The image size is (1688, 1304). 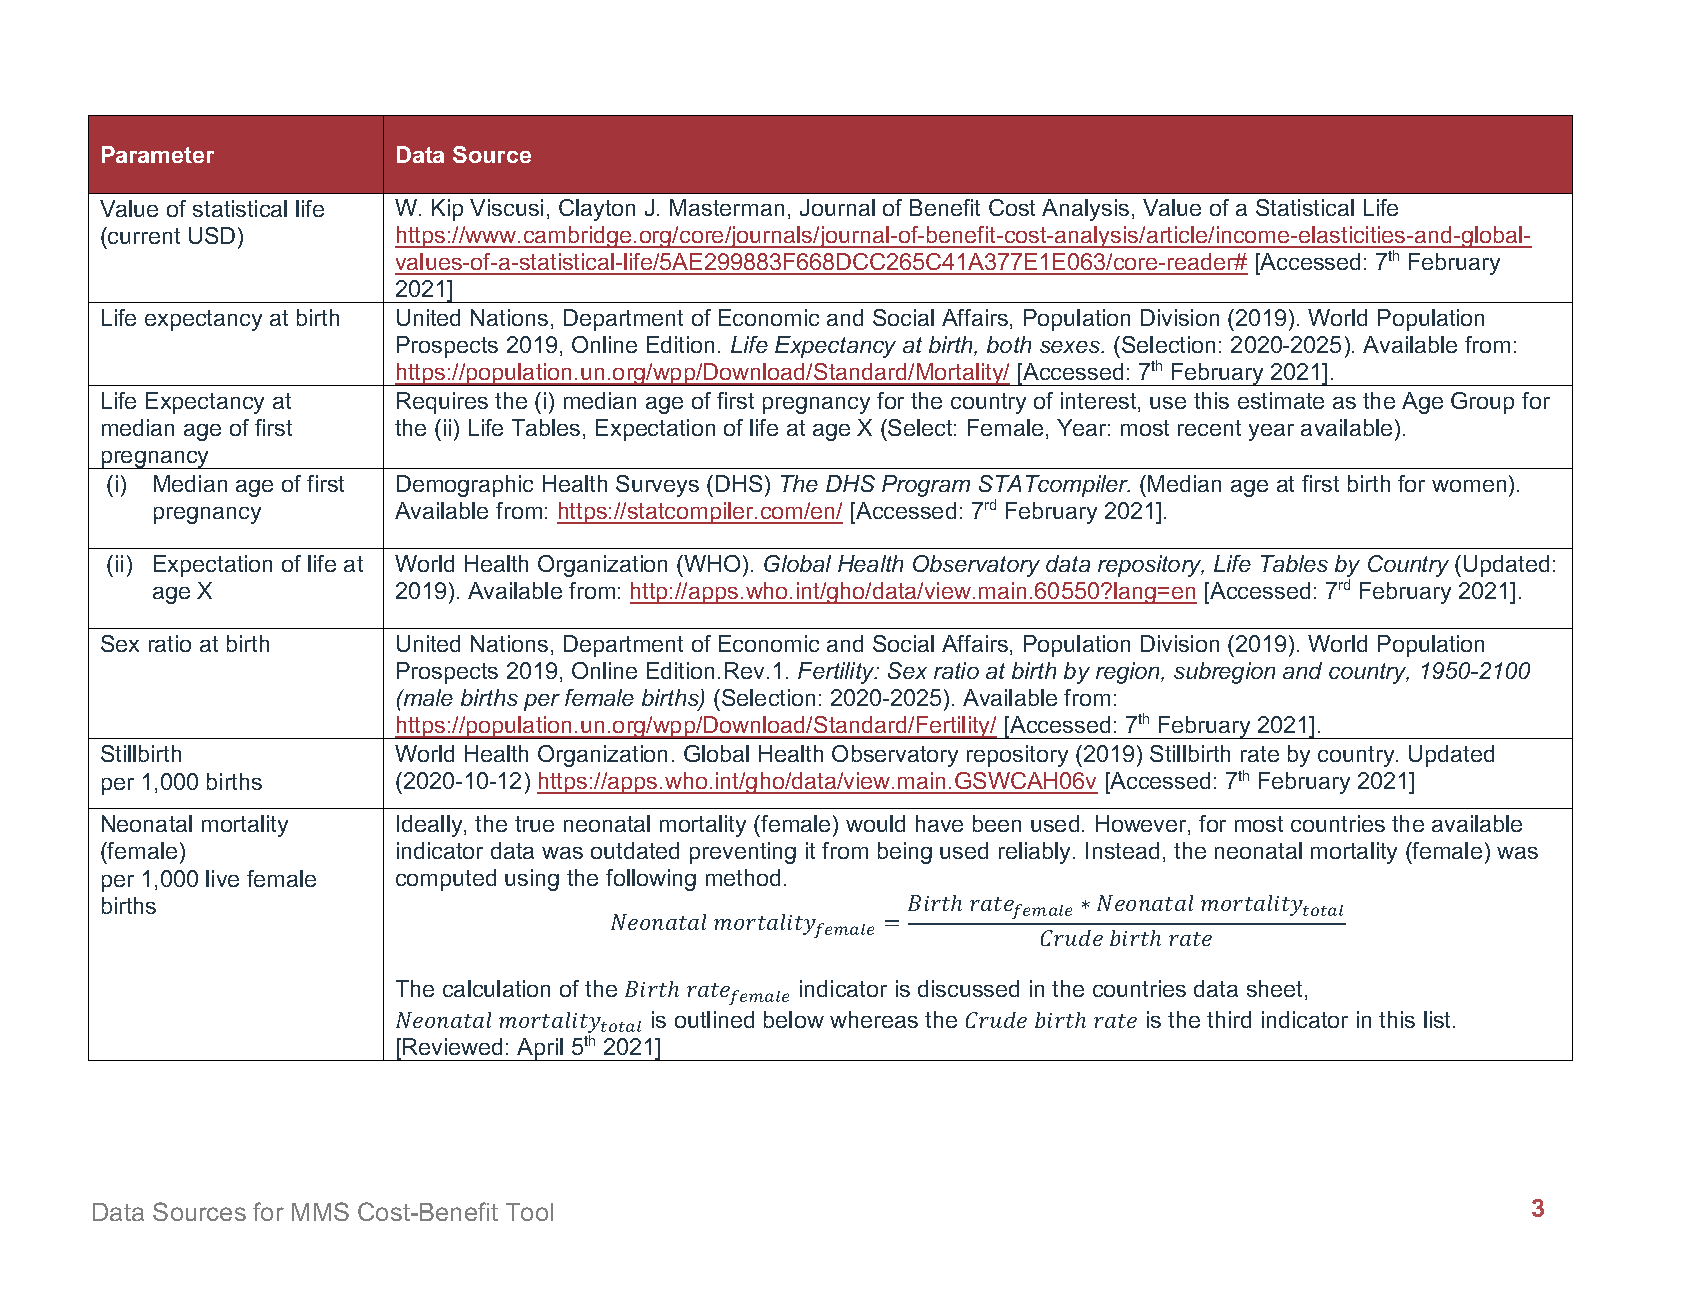 What do you see at coordinates (431, 826) in the page?
I see `Ideally` at bounding box center [431, 826].
